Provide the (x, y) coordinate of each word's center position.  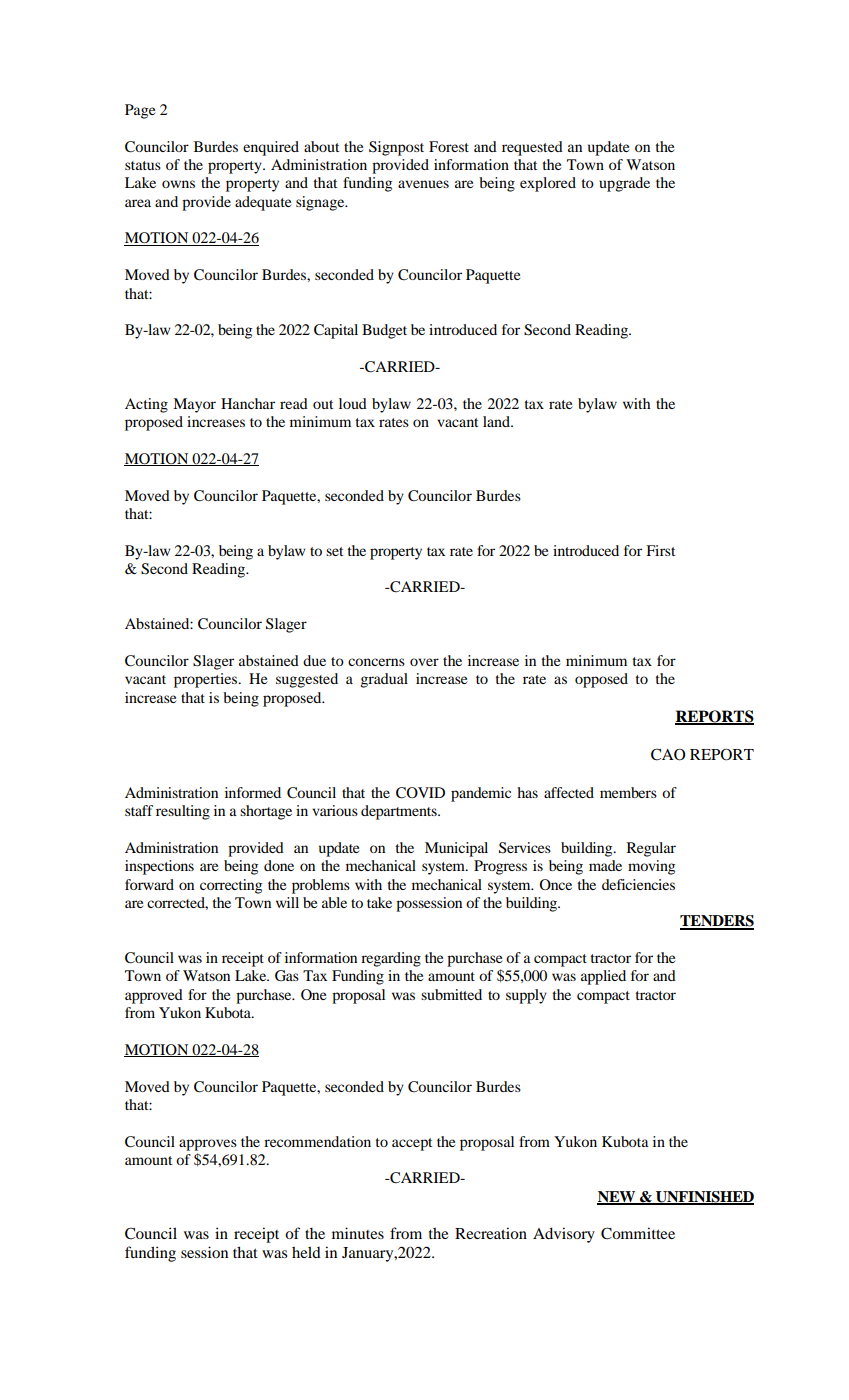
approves (208, 1145)
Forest (449, 146)
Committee (638, 1233)
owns (178, 184)
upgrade (624, 184)
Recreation (491, 1233)
